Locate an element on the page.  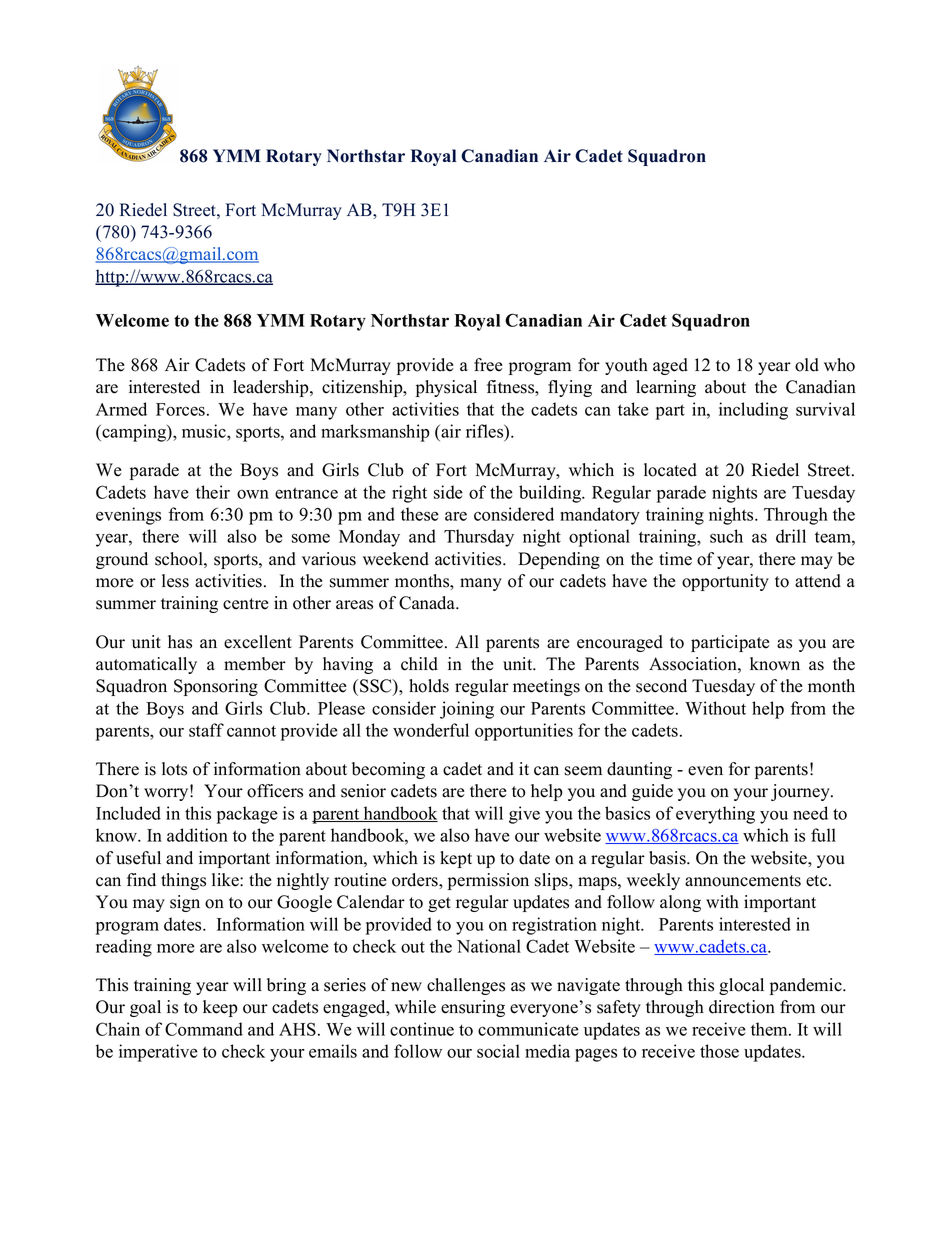
lots is located at coordinates (174, 769).
